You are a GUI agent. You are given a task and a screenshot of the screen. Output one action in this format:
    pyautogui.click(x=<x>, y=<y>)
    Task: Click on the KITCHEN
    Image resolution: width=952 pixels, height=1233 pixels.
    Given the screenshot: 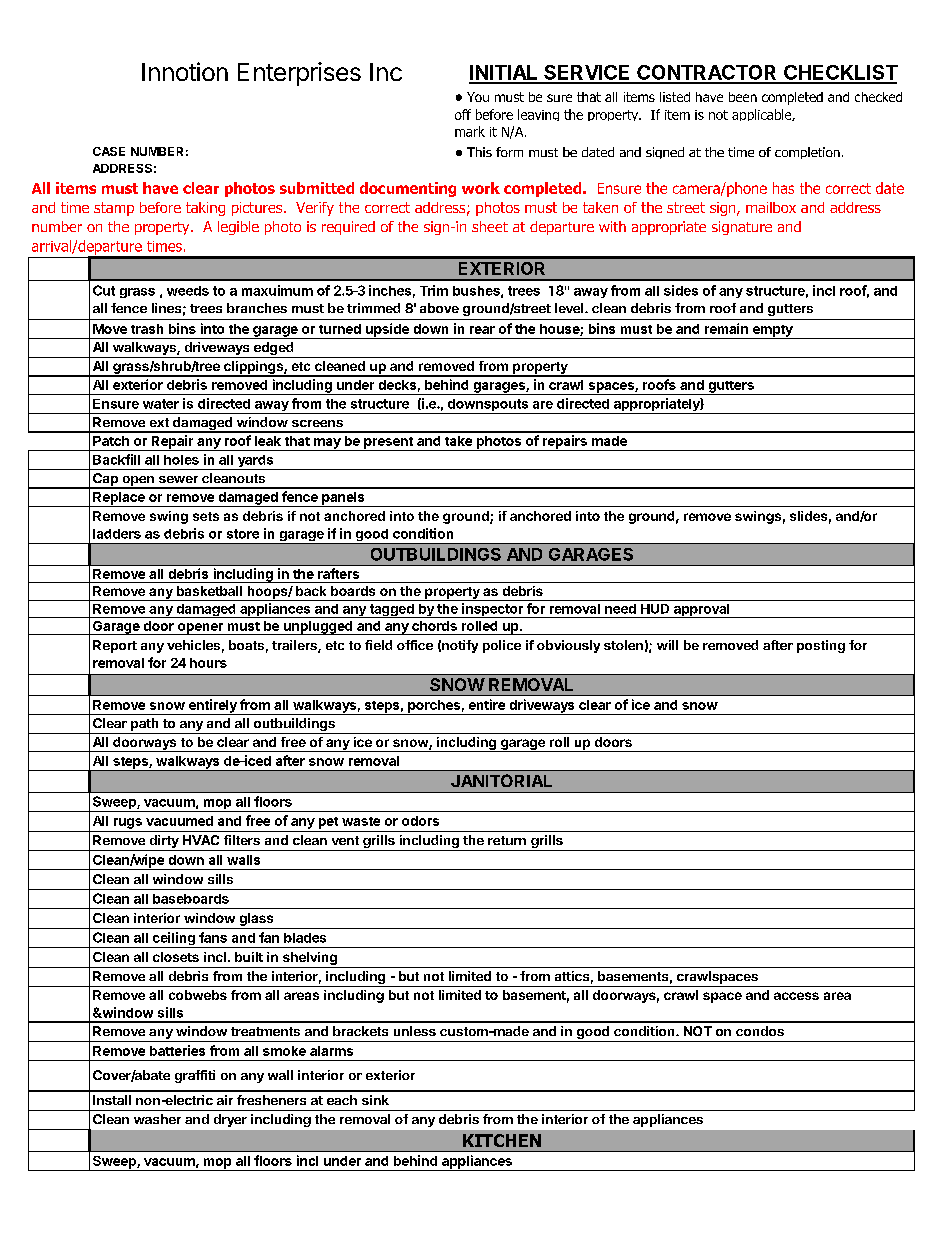 What is the action you would take?
    pyautogui.click(x=502, y=1140)
